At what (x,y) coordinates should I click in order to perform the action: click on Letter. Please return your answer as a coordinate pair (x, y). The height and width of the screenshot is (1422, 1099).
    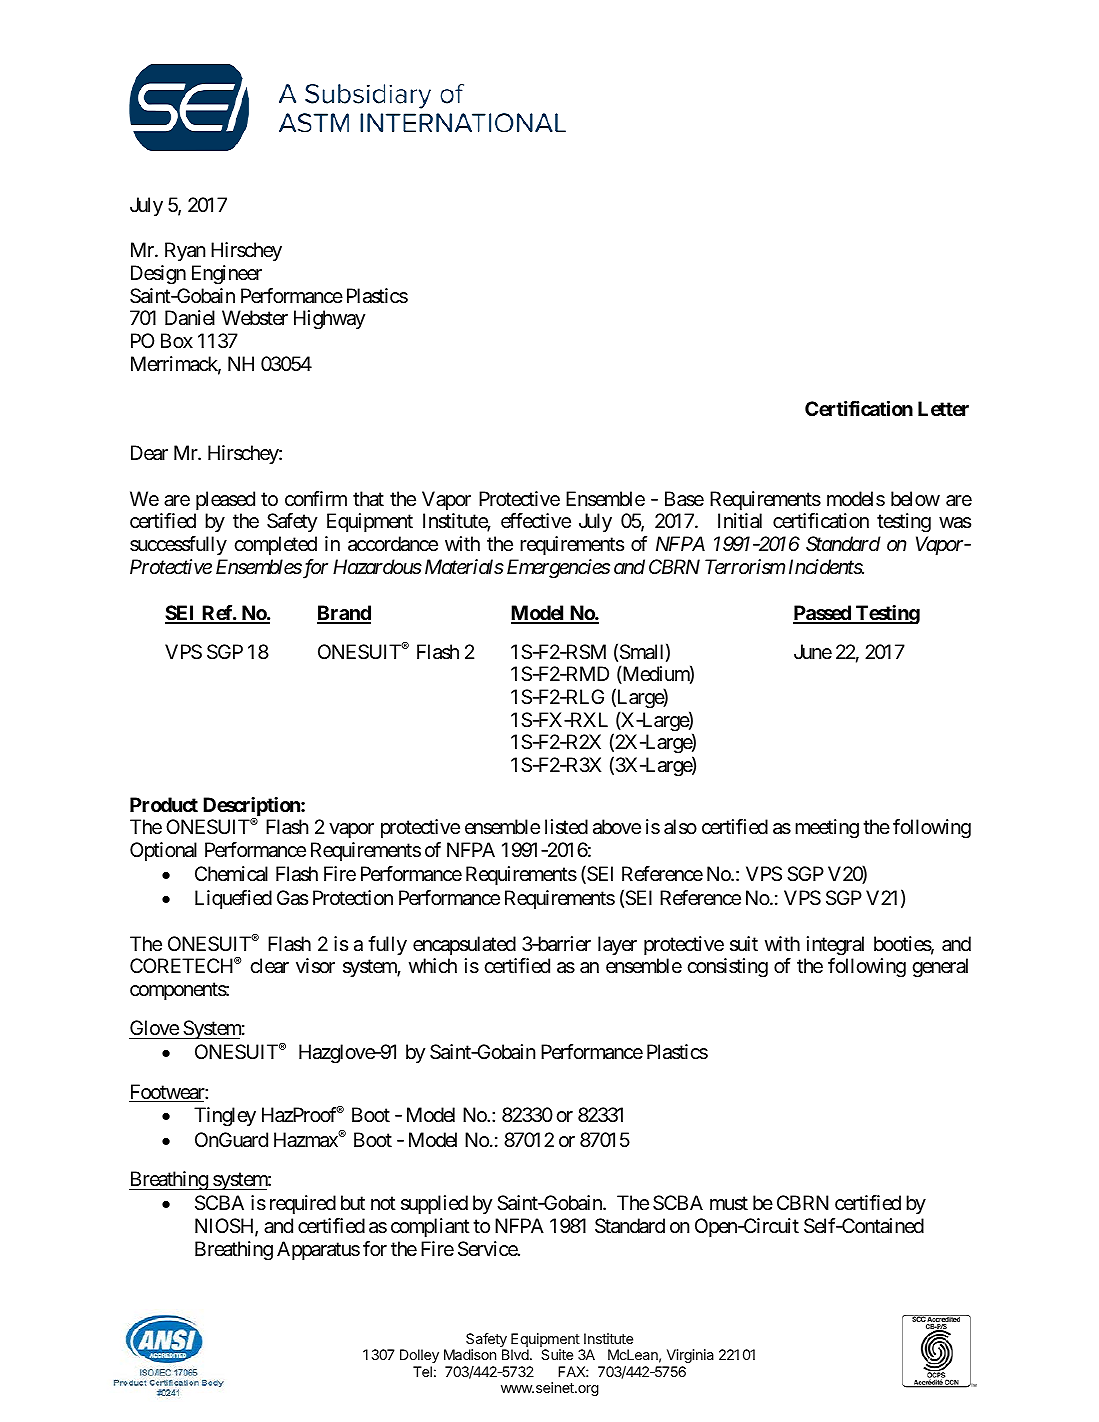
    Looking at the image, I should click on (943, 408).
